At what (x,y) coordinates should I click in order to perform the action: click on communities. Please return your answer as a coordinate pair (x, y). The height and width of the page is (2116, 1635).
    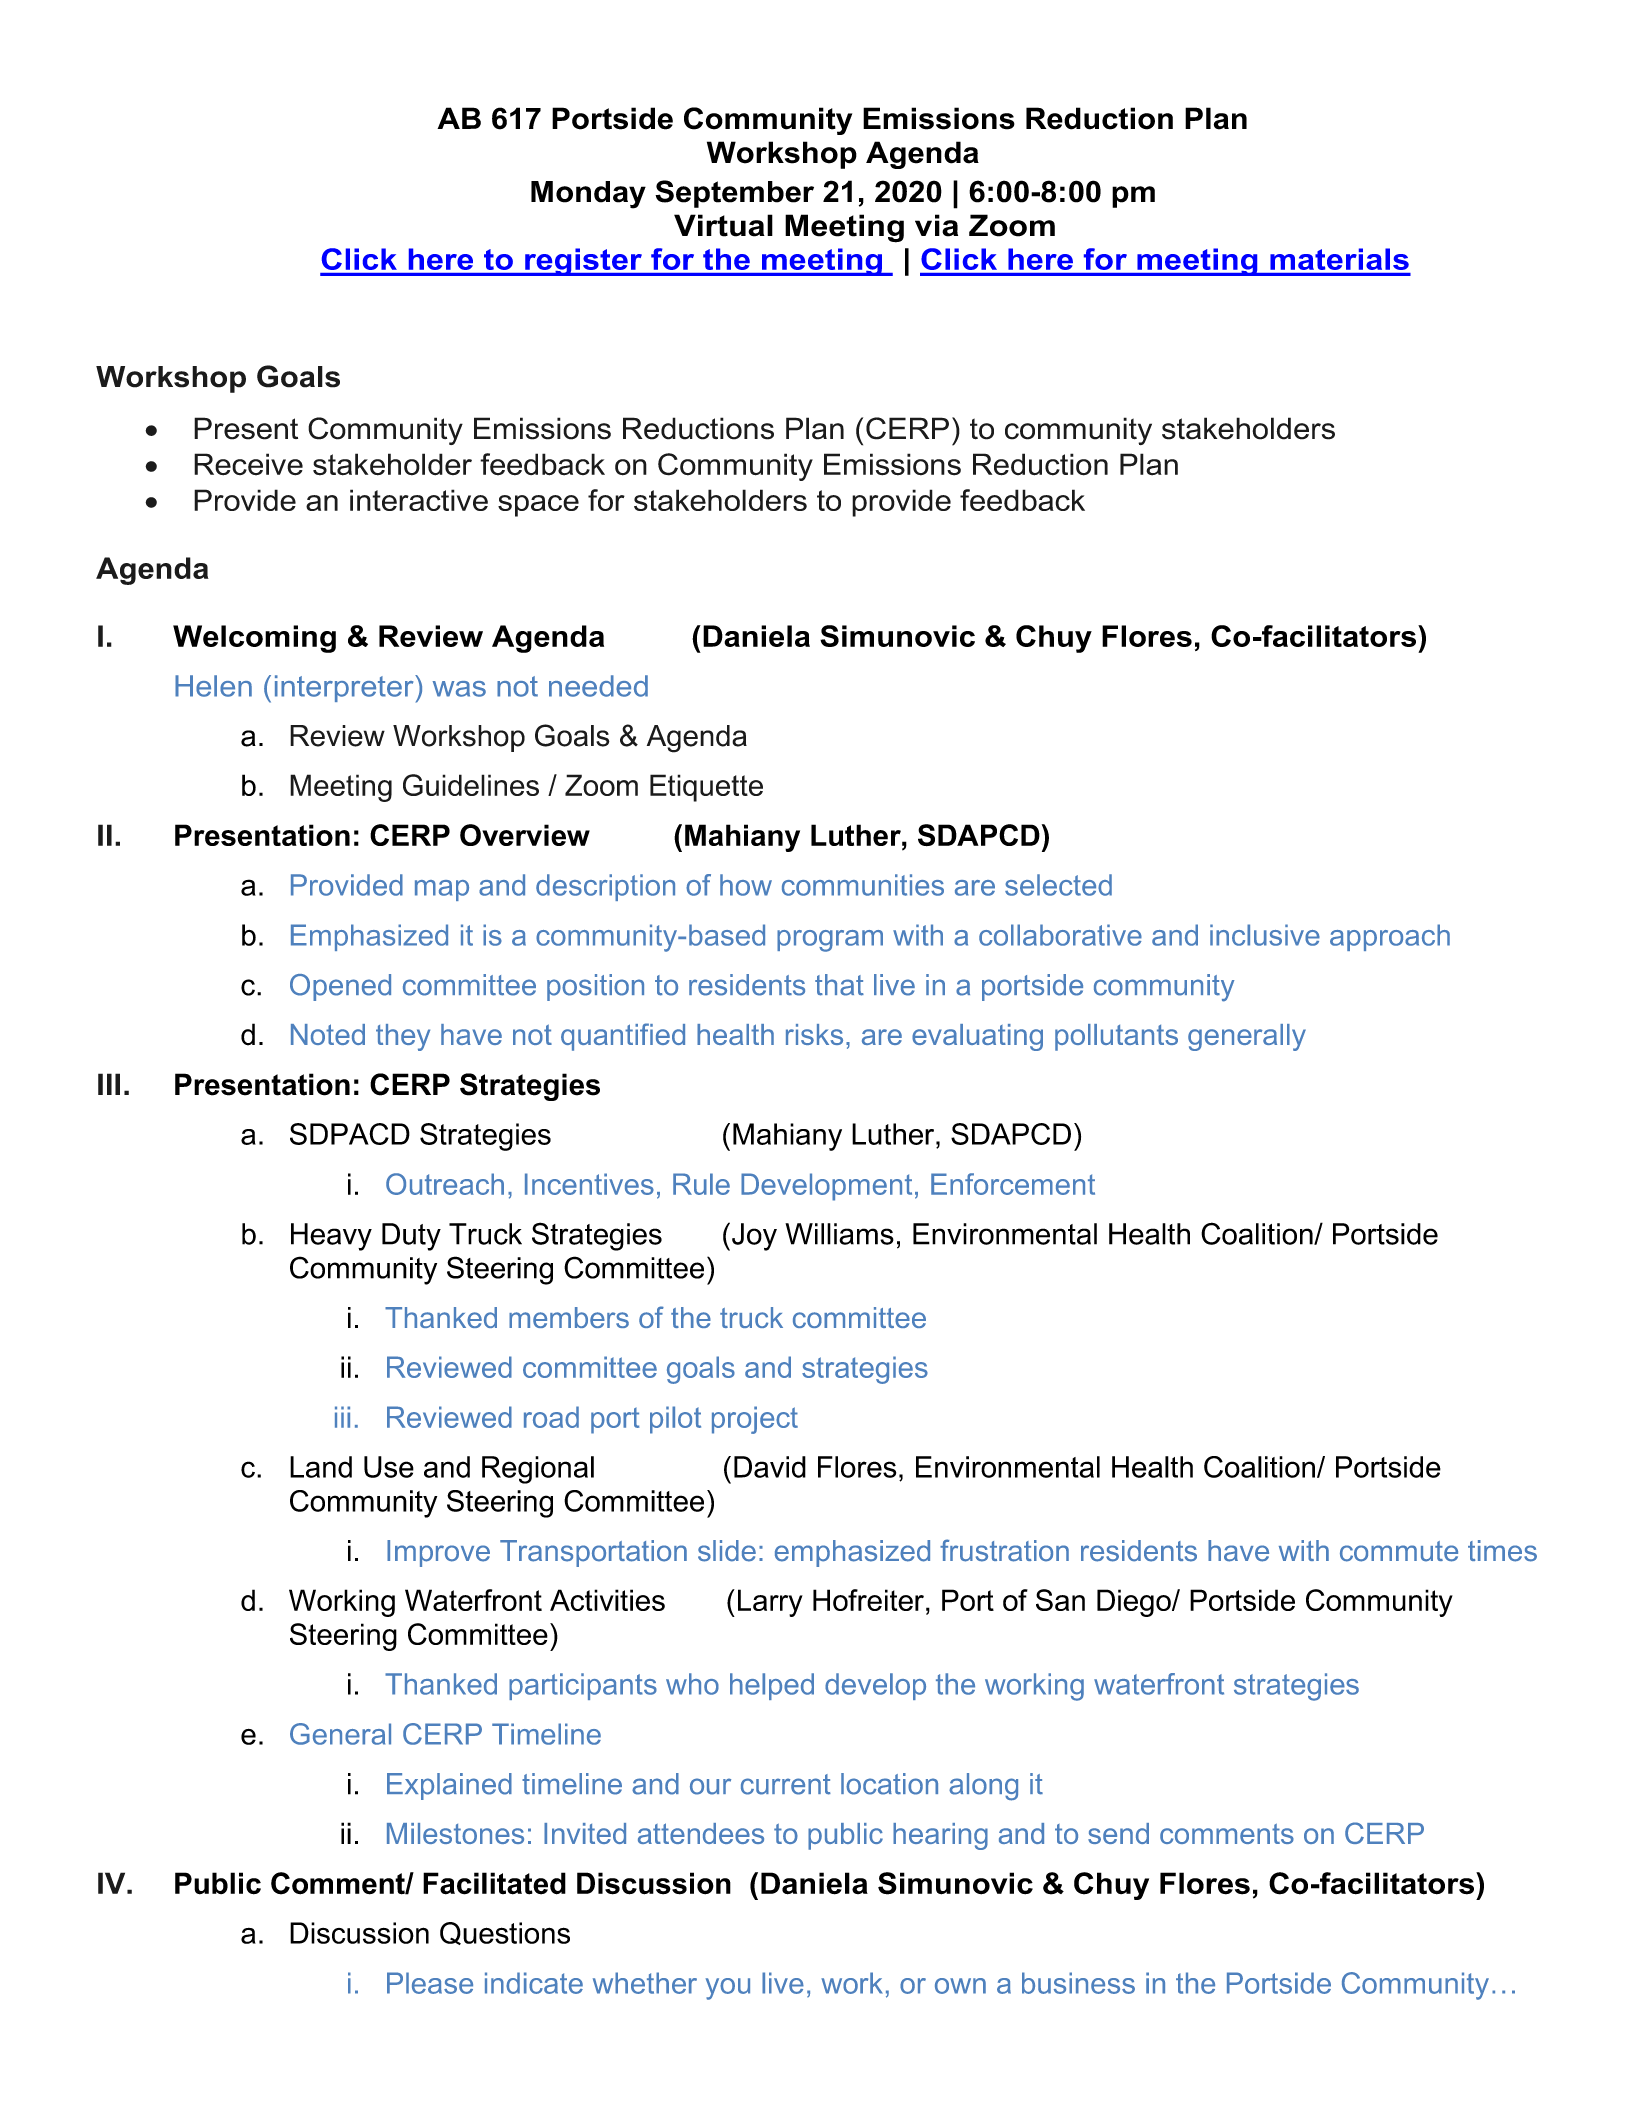
    Looking at the image, I should click on (863, 885).
